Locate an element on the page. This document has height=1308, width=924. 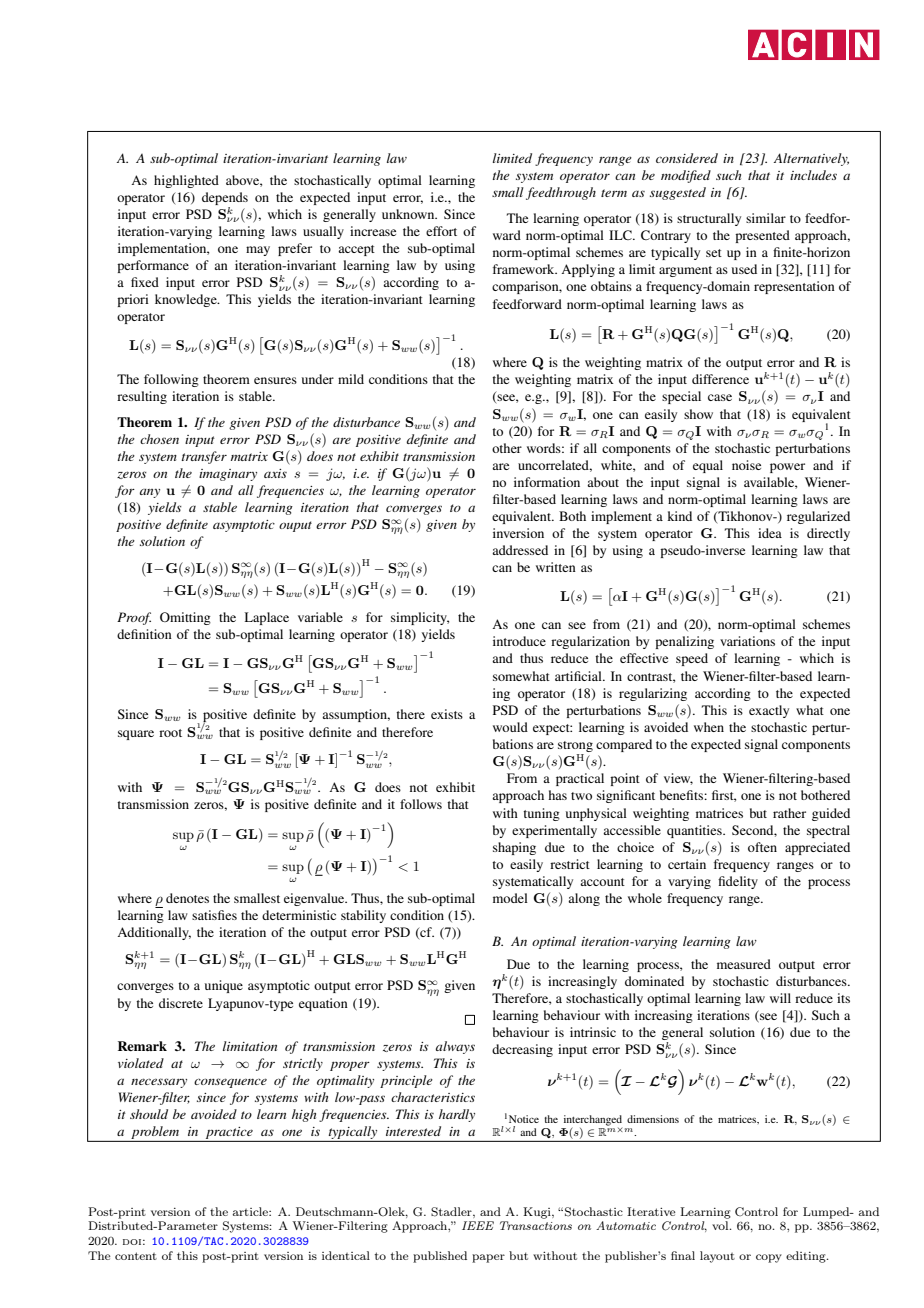
model is located at coordinates (510, 898).
